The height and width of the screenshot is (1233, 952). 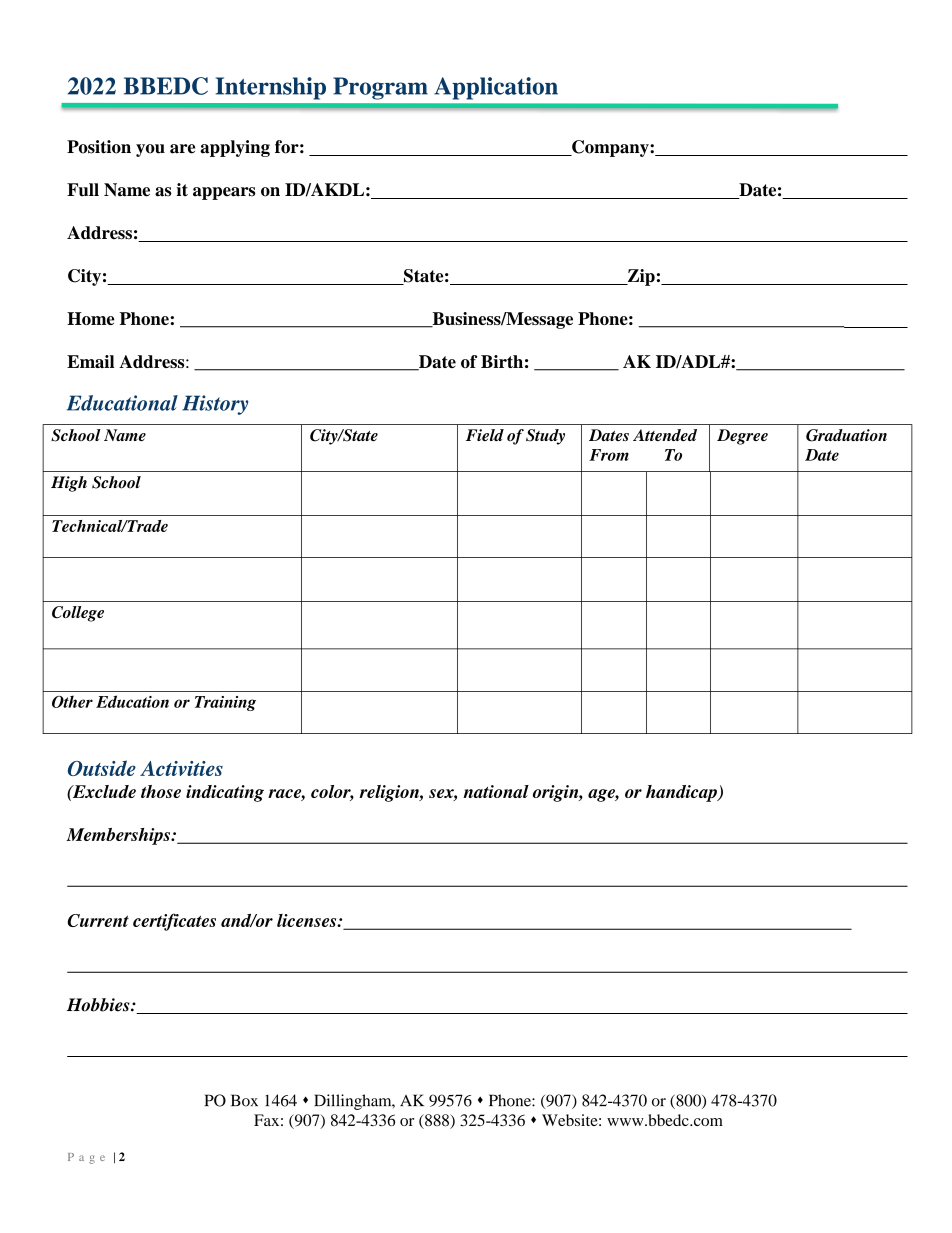 What do you see at coordinates (496, 791) in the screenshot?
I see `national` at bounding box center [496, 791].
